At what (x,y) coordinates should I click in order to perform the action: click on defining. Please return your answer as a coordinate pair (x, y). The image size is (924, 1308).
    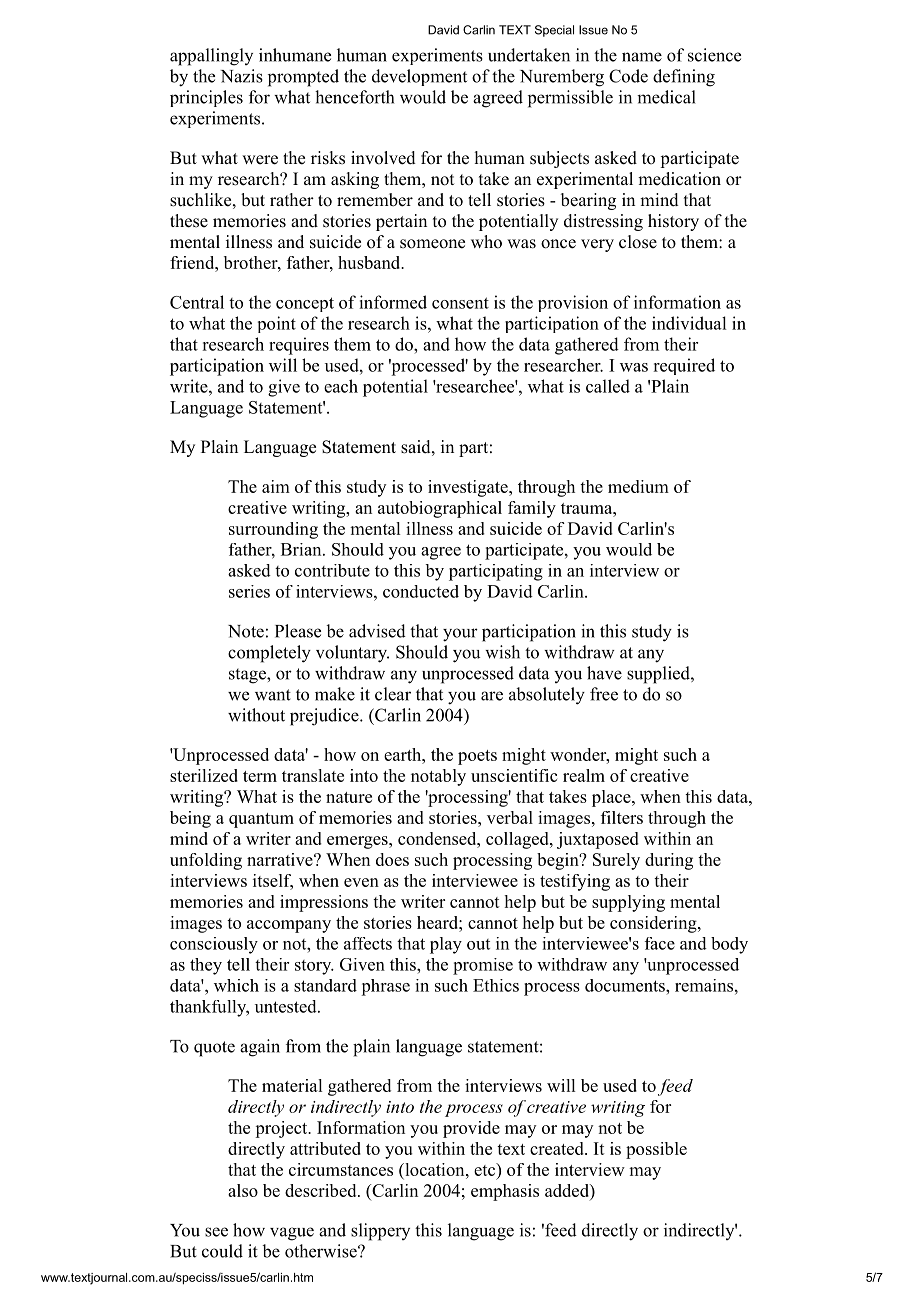
    Looking at the image, I should click on (684, 78).
